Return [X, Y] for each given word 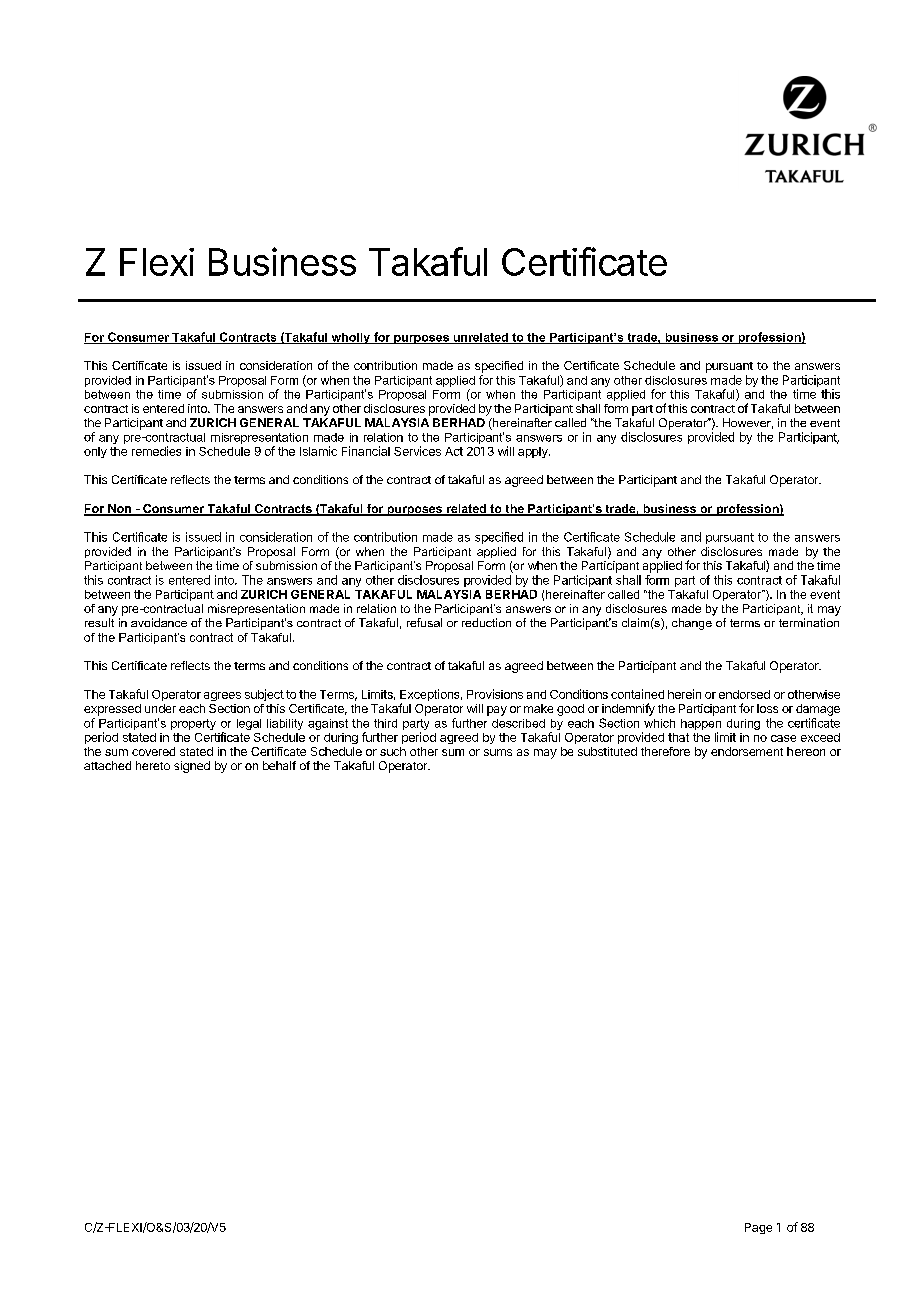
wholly [350, 338]
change [692, 624]
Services [417, 451]
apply [534, 452]
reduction [486, 622]
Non [119, 510]
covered [153, 751]
